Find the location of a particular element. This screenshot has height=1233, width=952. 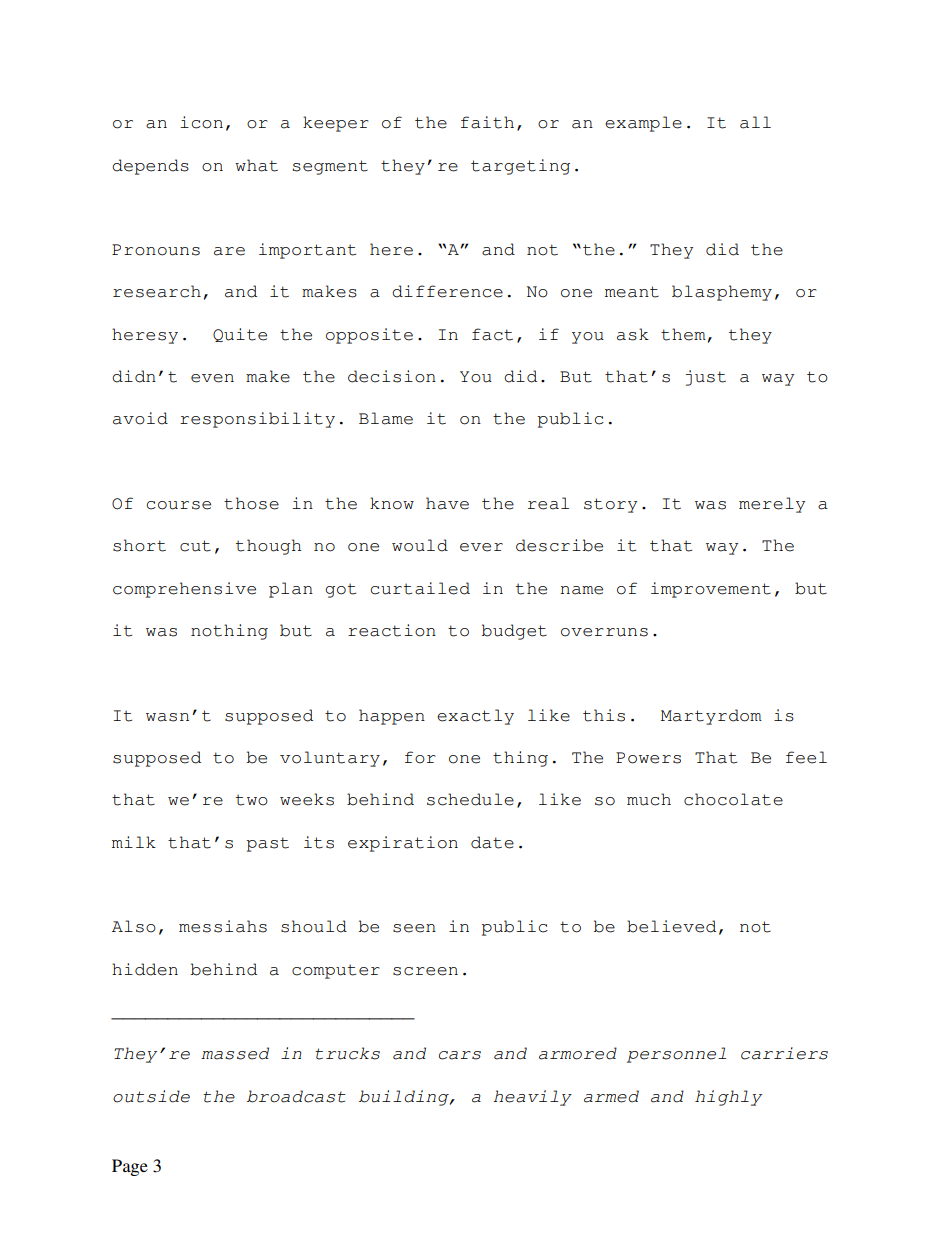

messiahs is located at coordinates (223, 926).
